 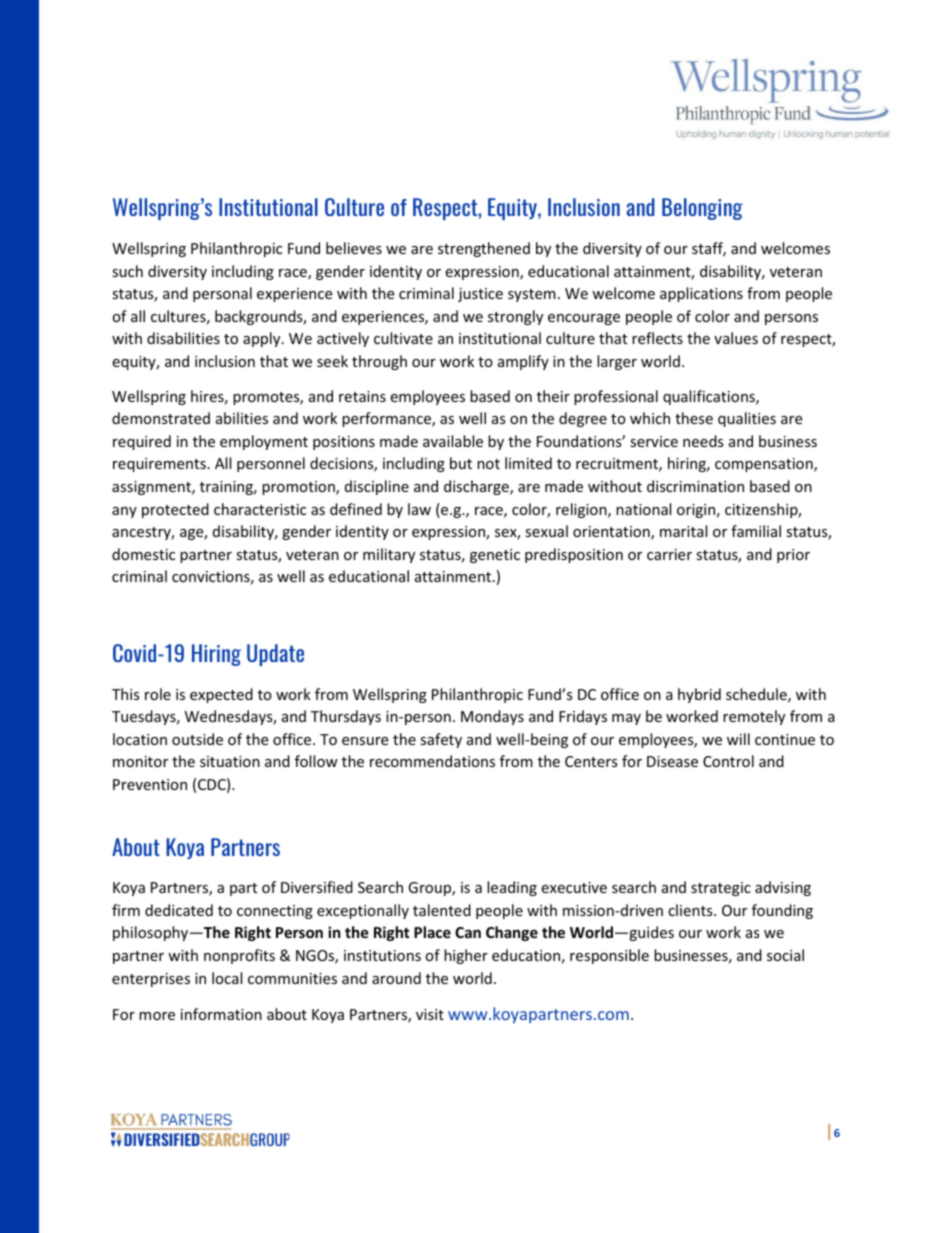 What do you see at coordinates (150, 784) in the screenshot?
I see `Prevention` at bounding box center [150, 784].
